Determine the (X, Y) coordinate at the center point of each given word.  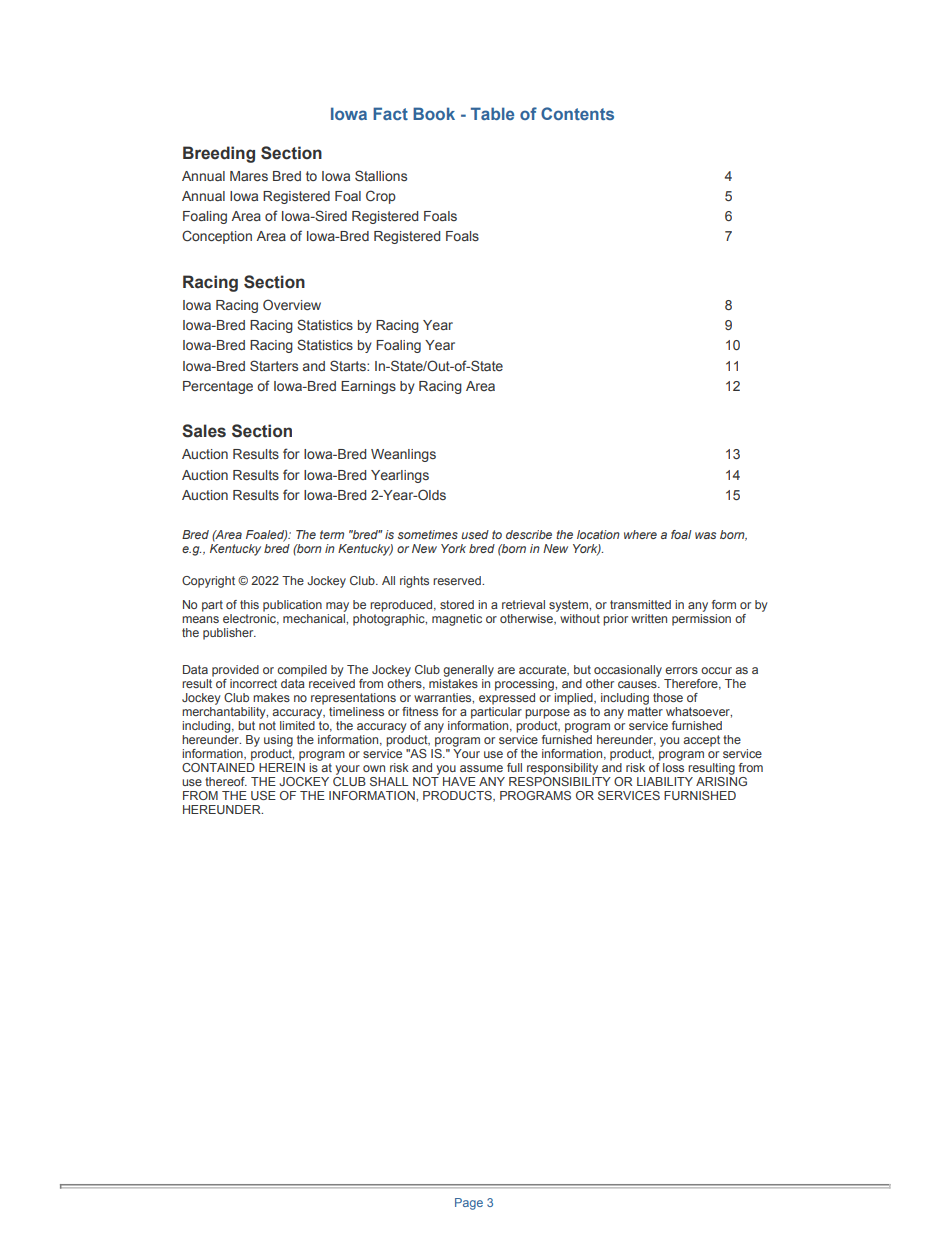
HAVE (459, 781)
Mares (249, 176)
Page (469, 1204)
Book (434, 113)
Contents (577, 113)
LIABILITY (665, 781)
